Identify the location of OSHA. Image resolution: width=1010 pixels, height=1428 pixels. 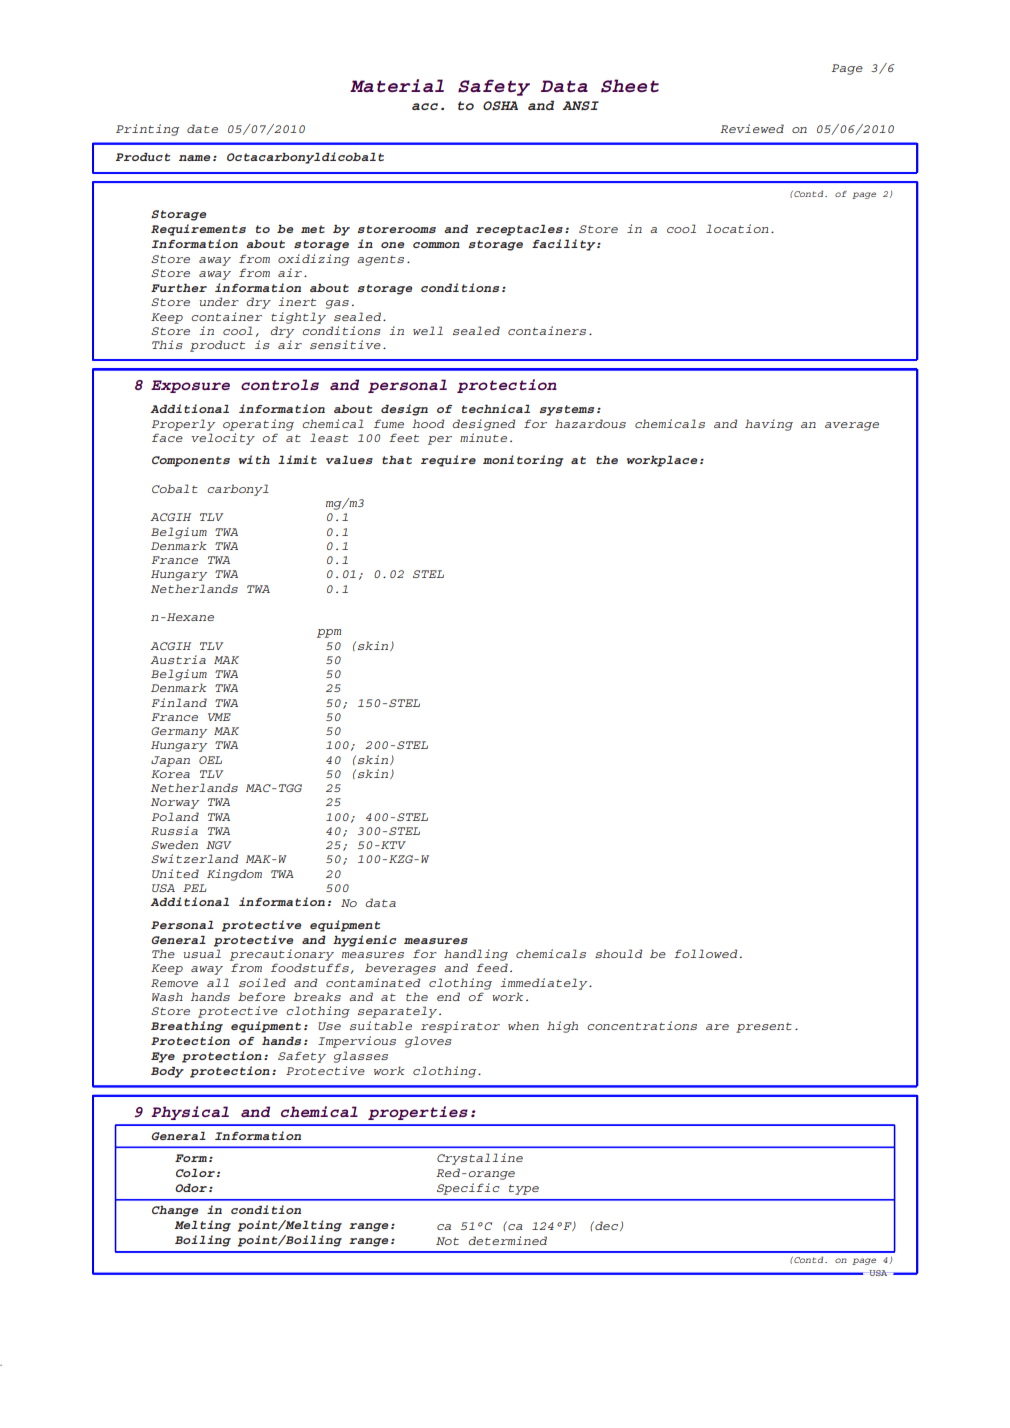
(500, 105).
